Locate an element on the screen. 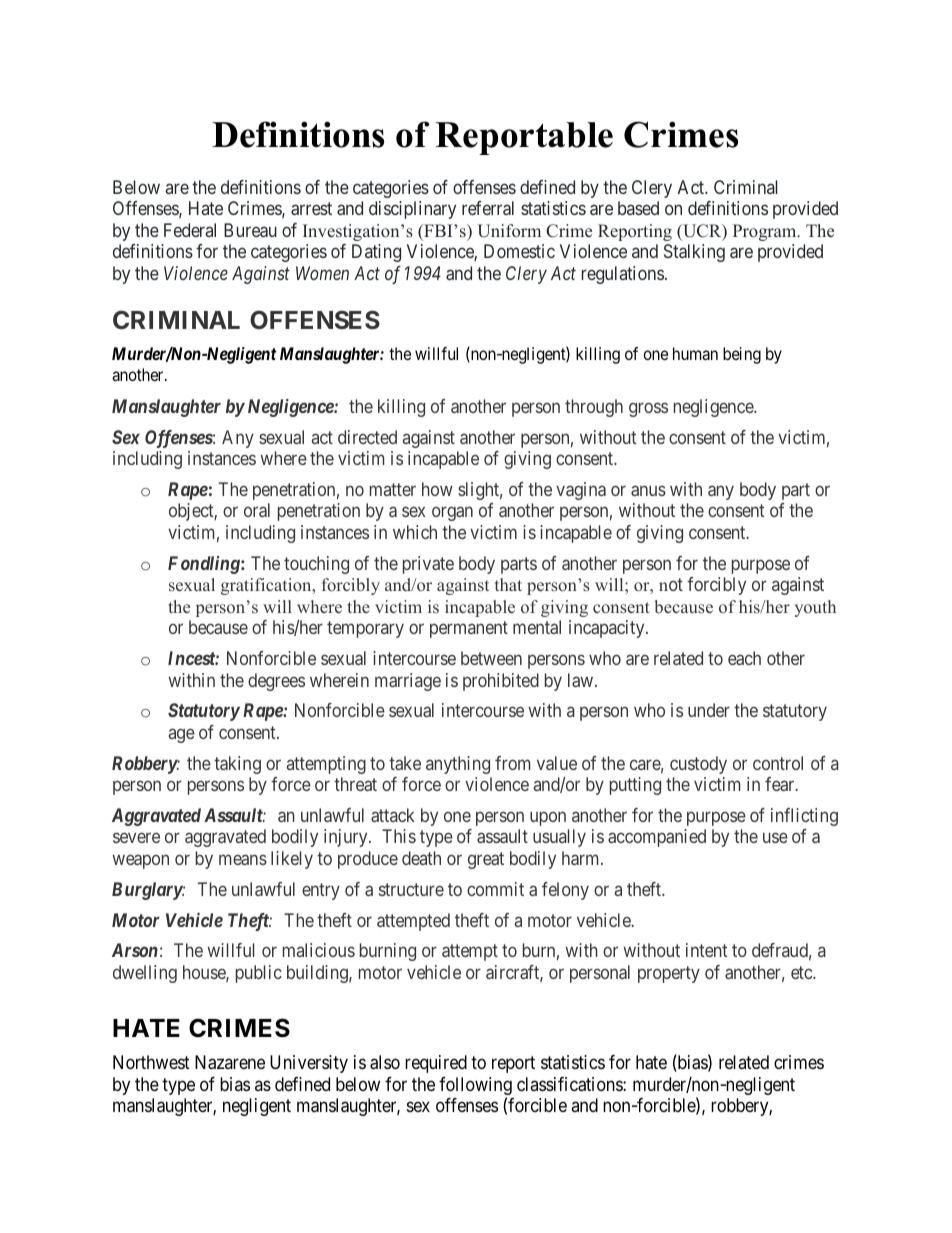  taking is located at coordinates (237, 765).
